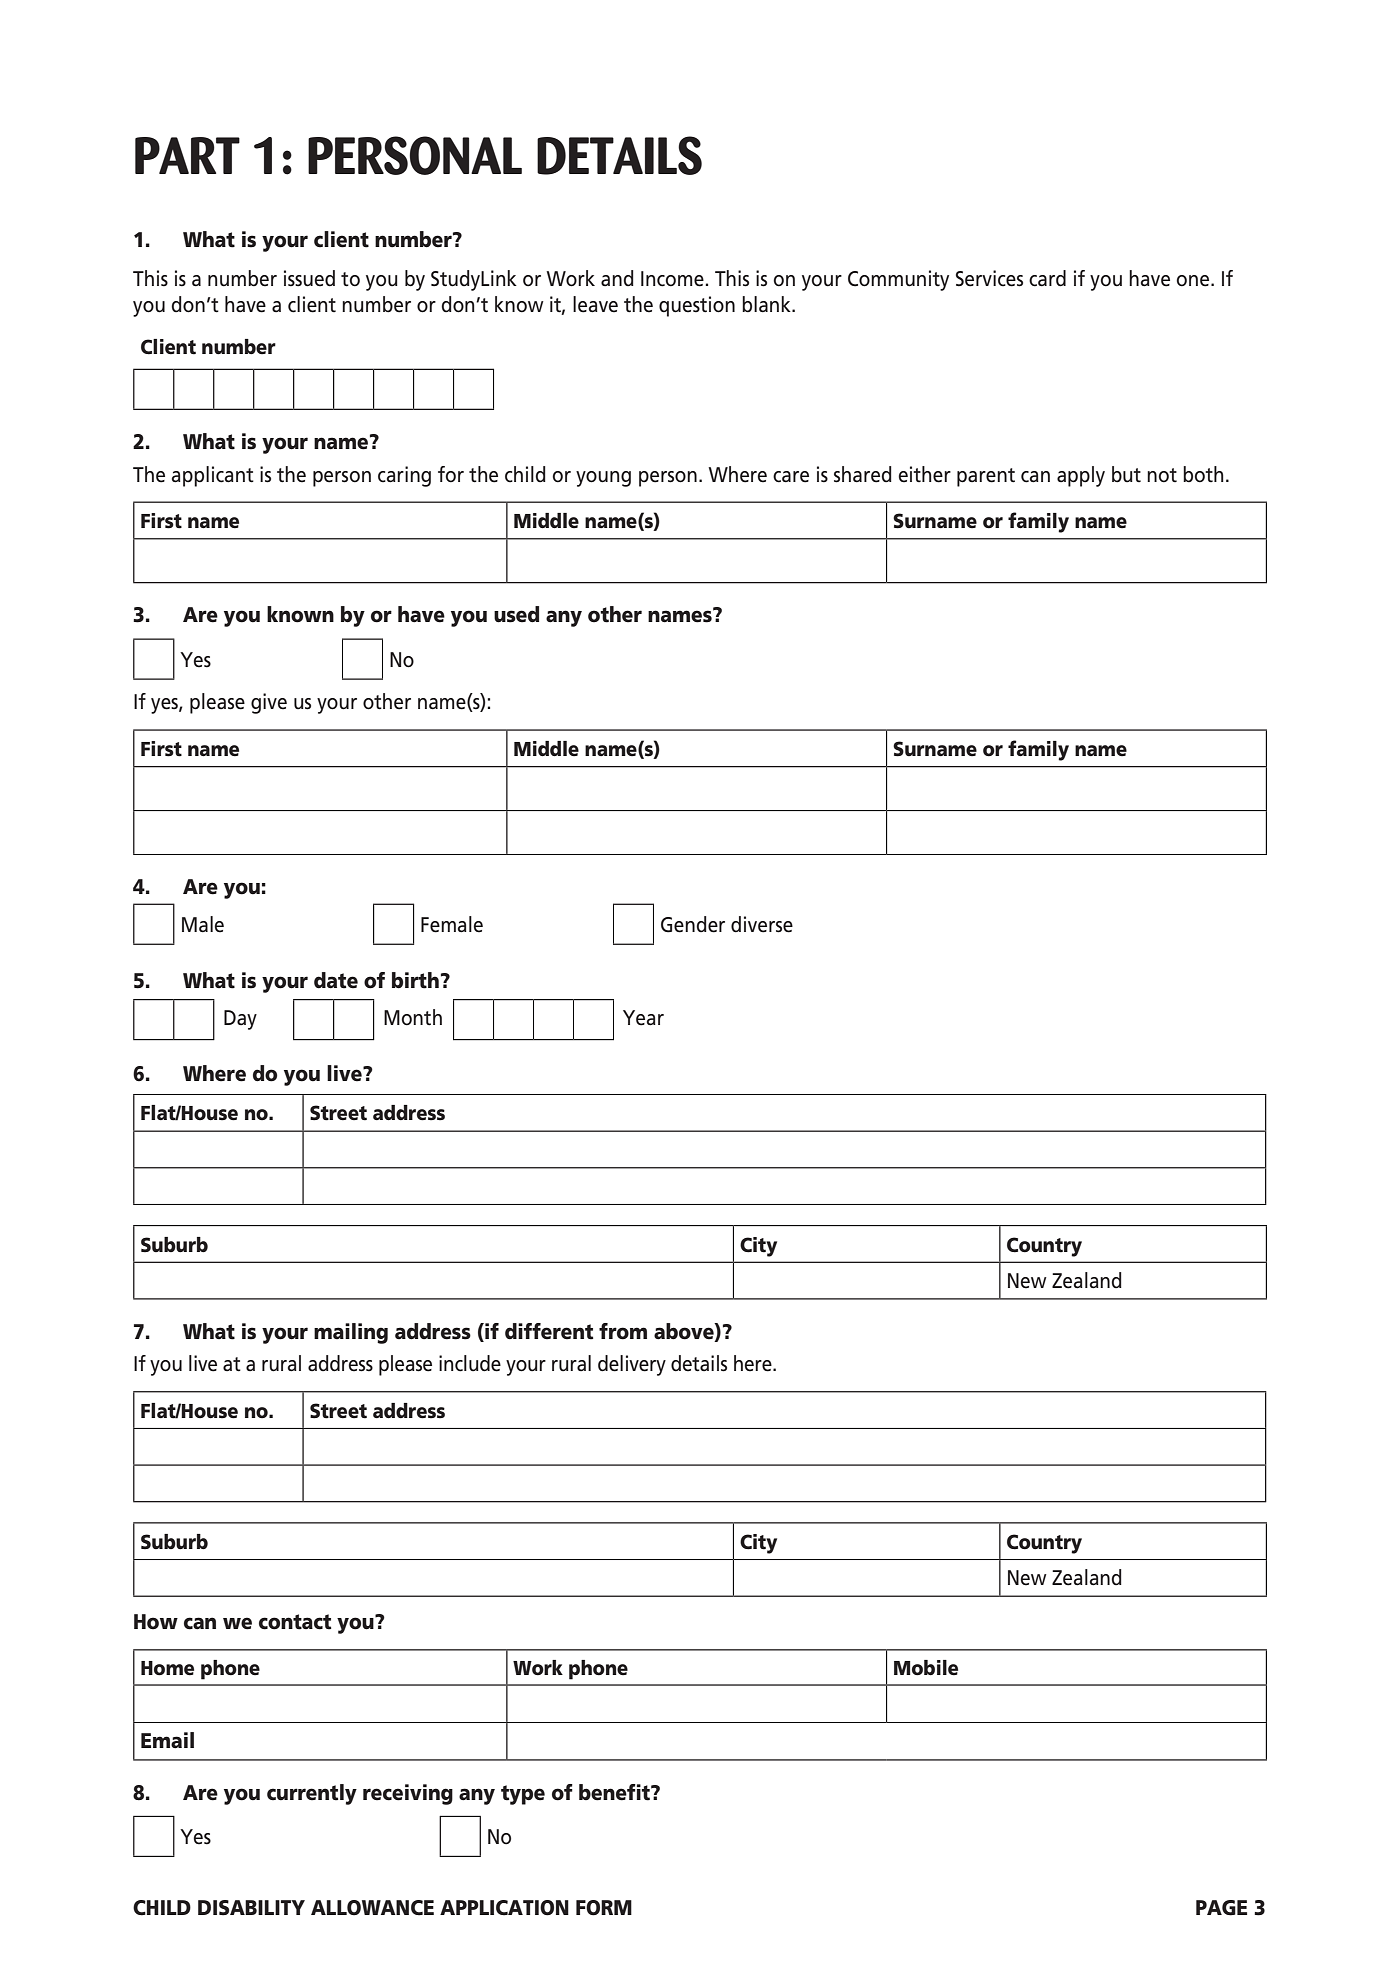 Image resolution: width=1399 pixels, height=1979 pixels. I want to click on DISABILITY, so click(251, 1908).
